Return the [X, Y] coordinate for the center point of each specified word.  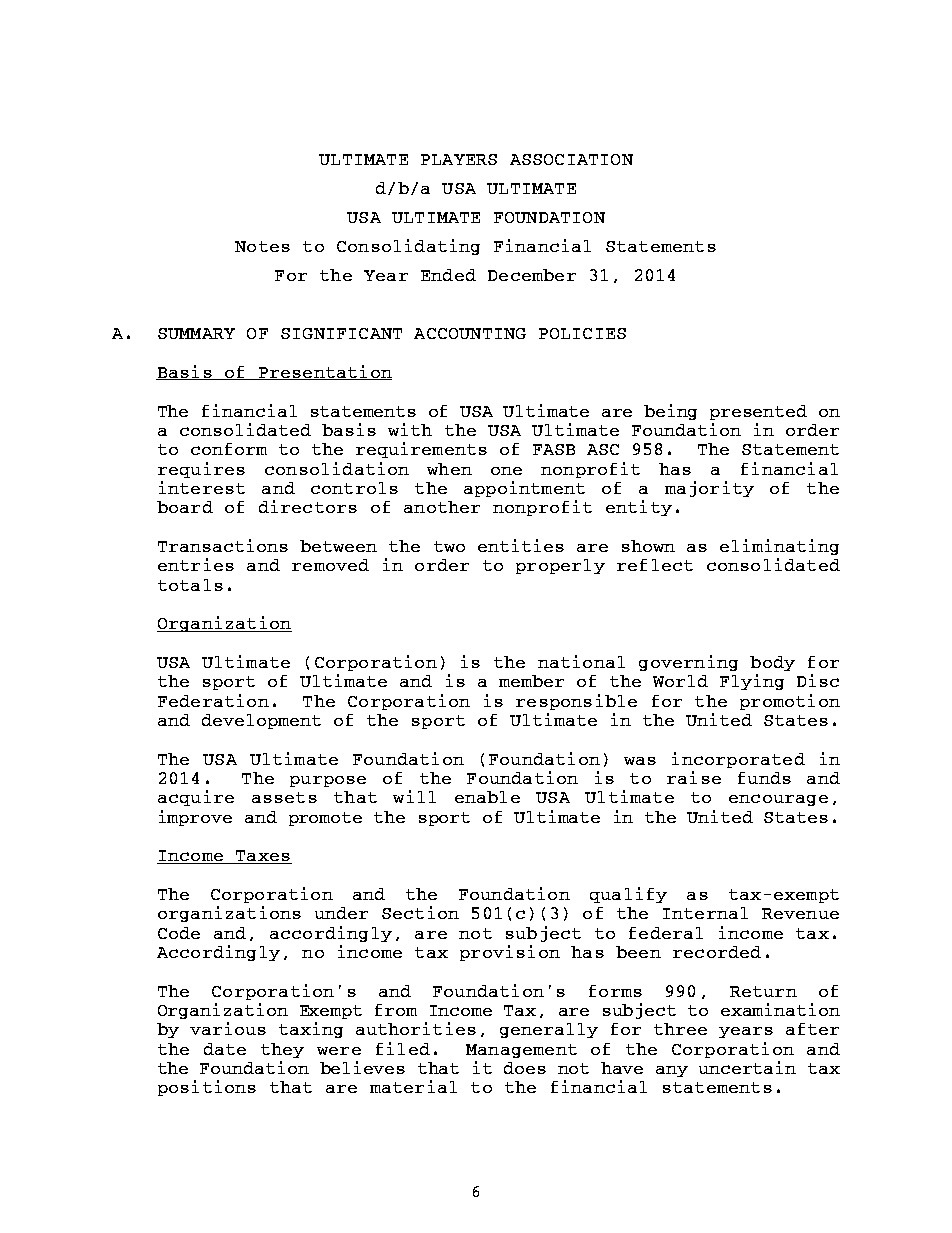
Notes [262, 246]
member [531, 681]
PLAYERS [459, 159]
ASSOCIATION [571, 159]
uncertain [747, 1067]
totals [190, 585]
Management [521, 1051]
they [282, 1050]
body [772, 663]
